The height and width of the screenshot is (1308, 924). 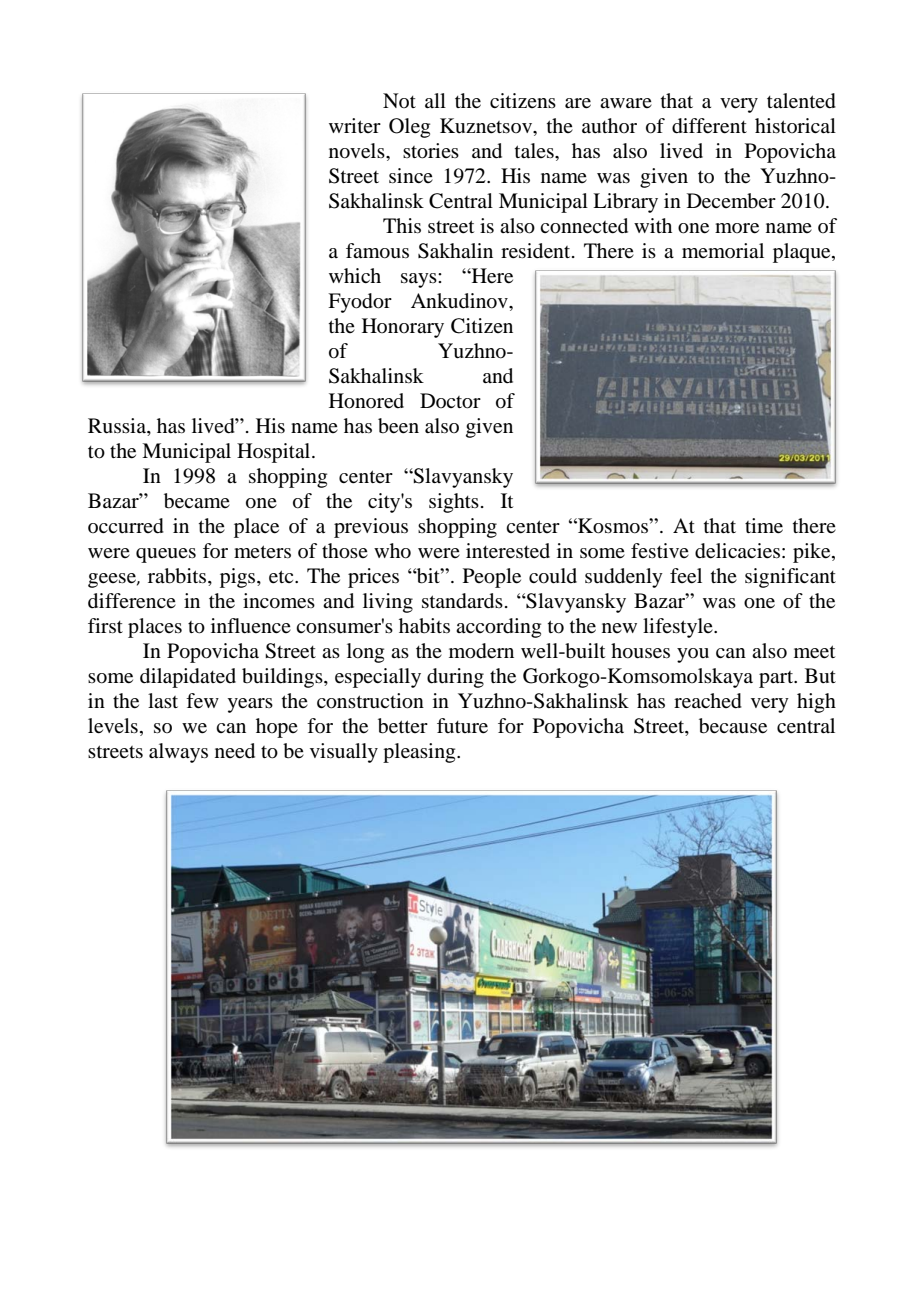 I want to click on different, so click(x=709, y=126).
